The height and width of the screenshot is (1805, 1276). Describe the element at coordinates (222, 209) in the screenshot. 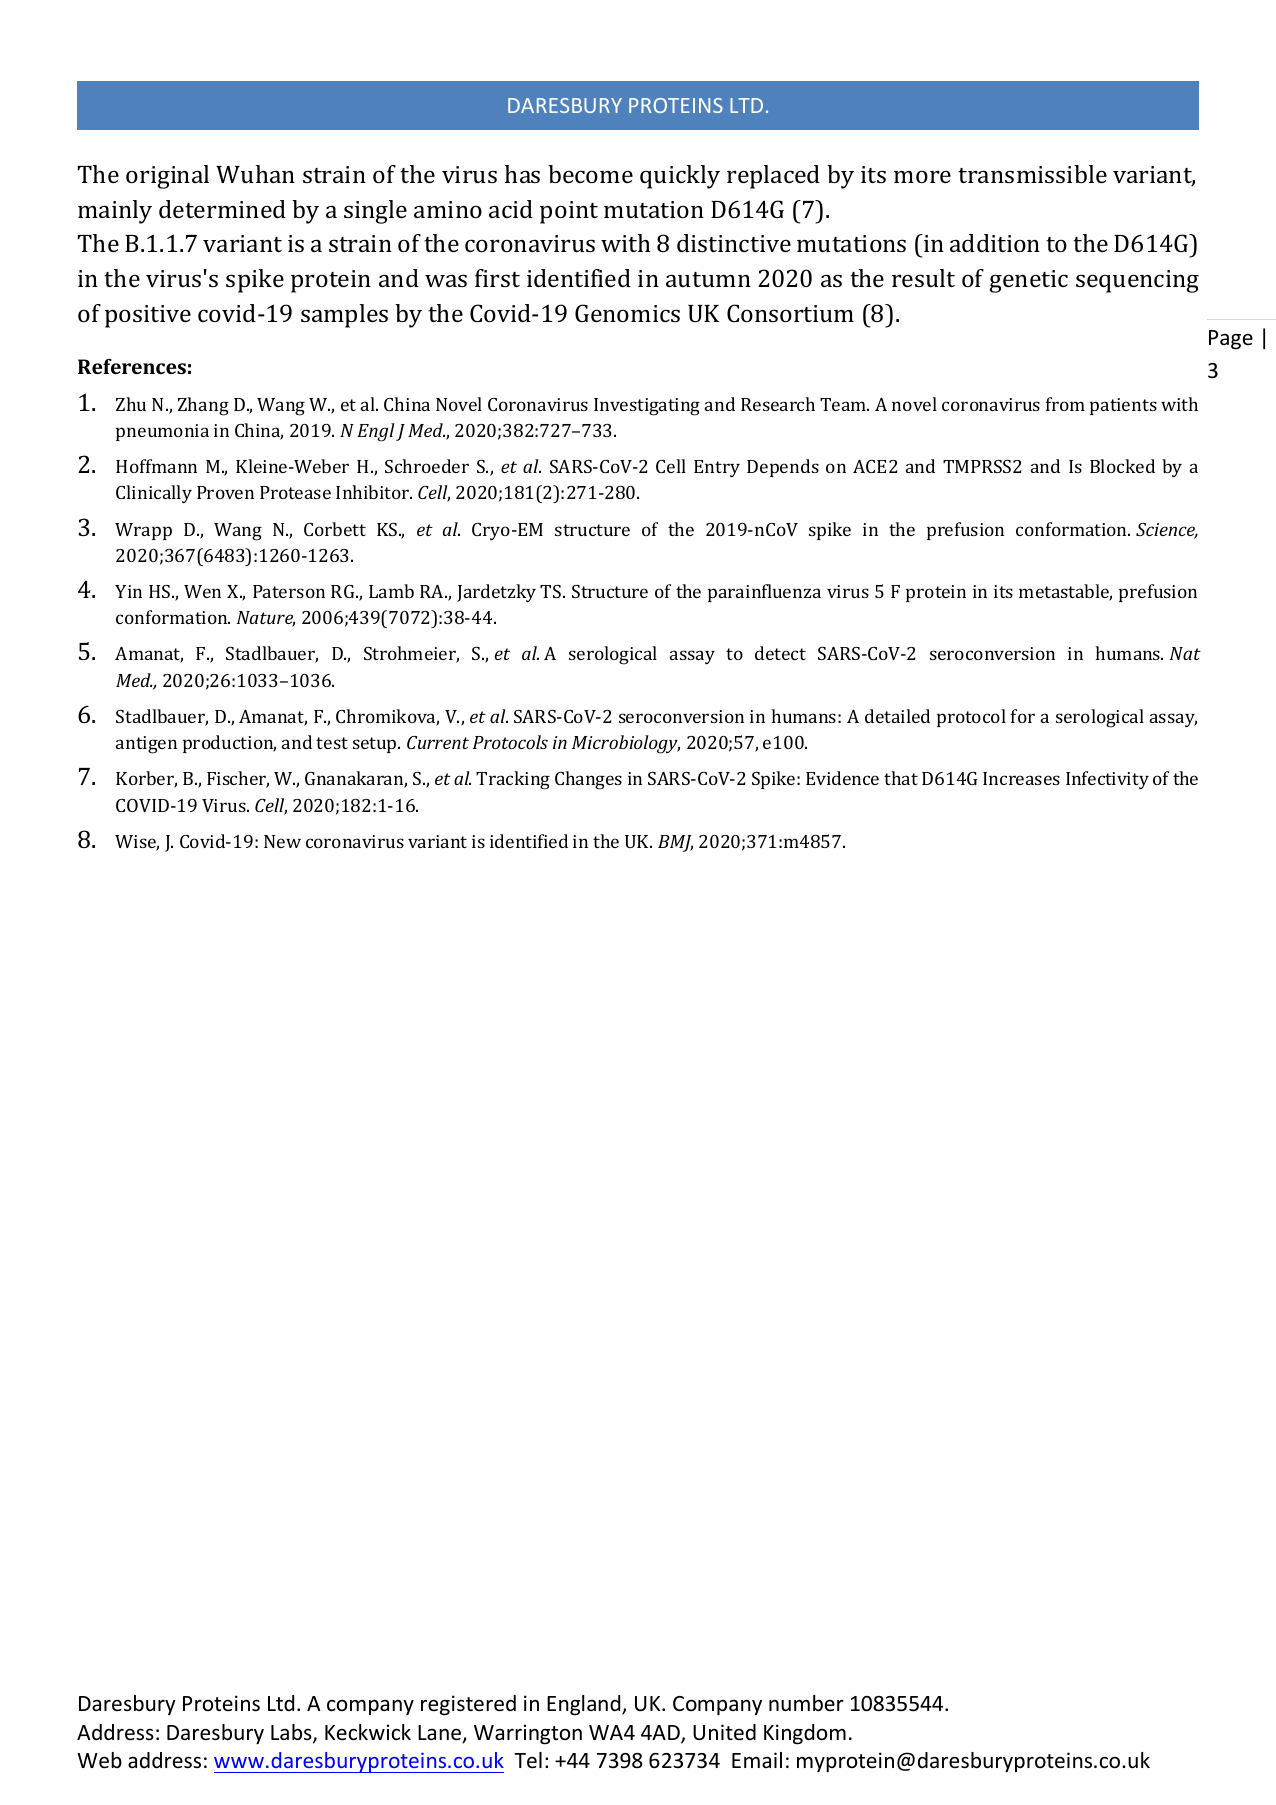

I see `determined` at that location.
